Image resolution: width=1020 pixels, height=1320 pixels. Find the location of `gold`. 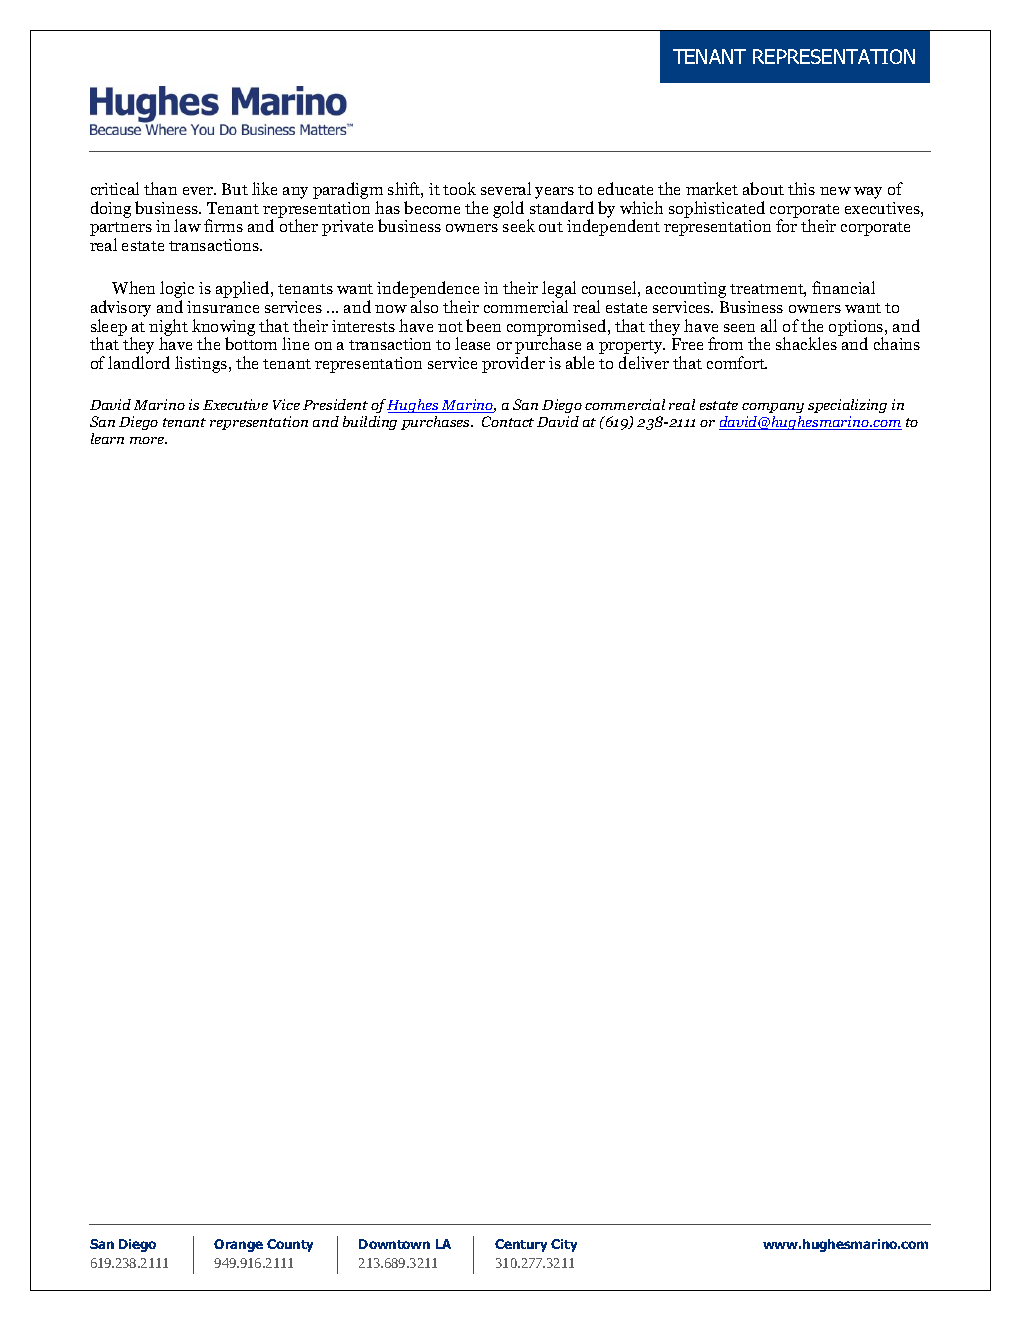

gold is located at coordinates (508, 209).
